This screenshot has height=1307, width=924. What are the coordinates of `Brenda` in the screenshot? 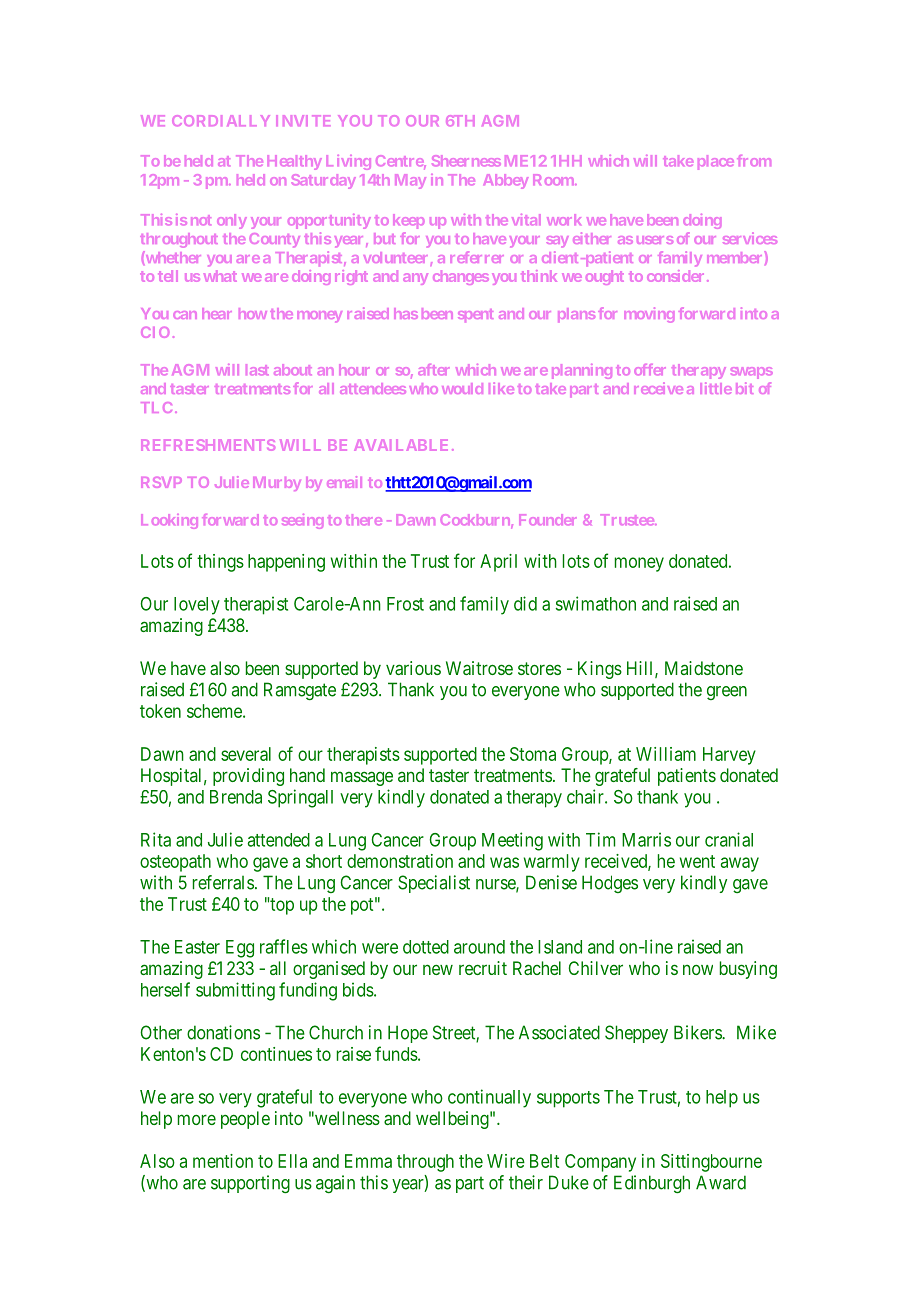 It's located at (236, 797).
